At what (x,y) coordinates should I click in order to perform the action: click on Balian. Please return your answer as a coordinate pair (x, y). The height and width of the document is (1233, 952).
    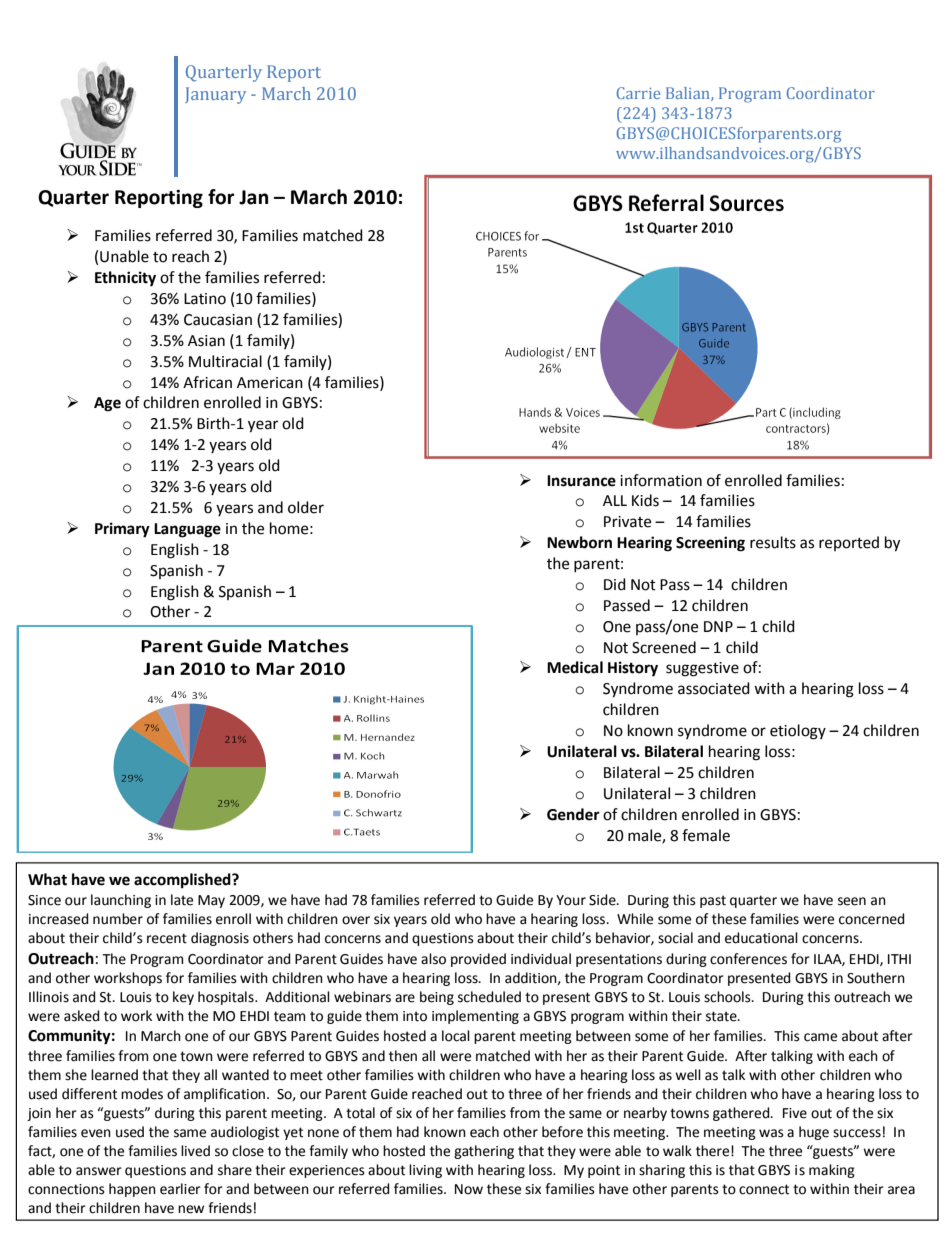
    Looking at the image, I should click on (689, 94).
